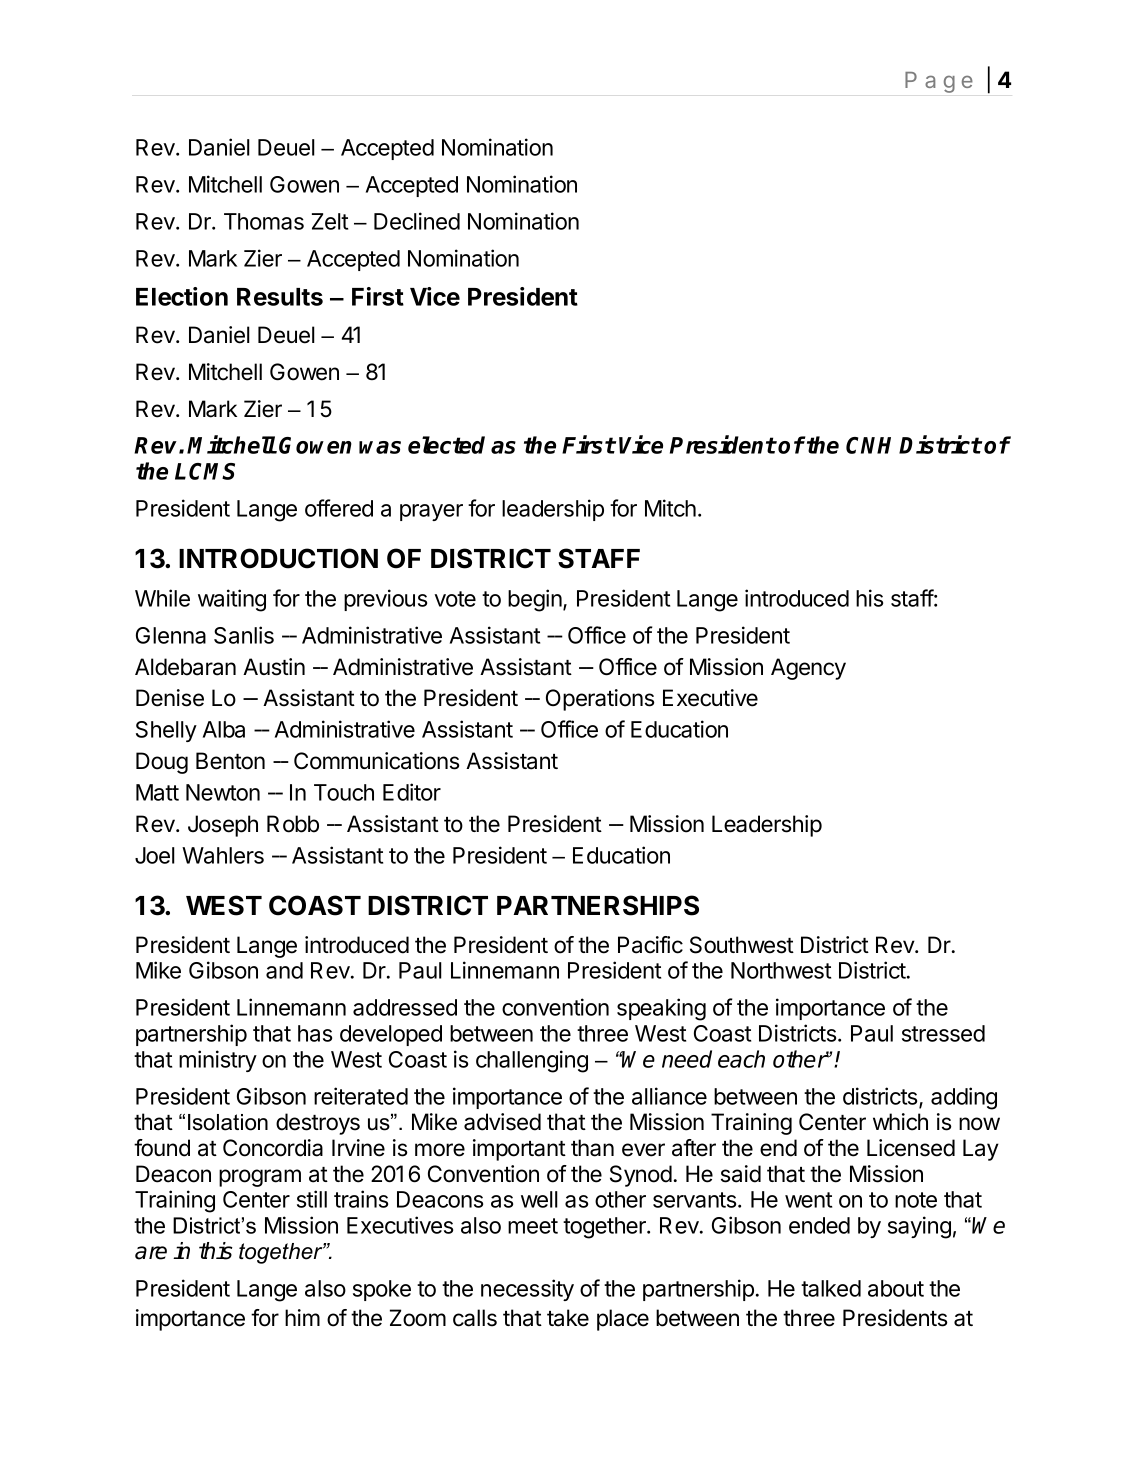 The image size is (1144, 1481). I want to click on Thomas, so click(264, 221).
